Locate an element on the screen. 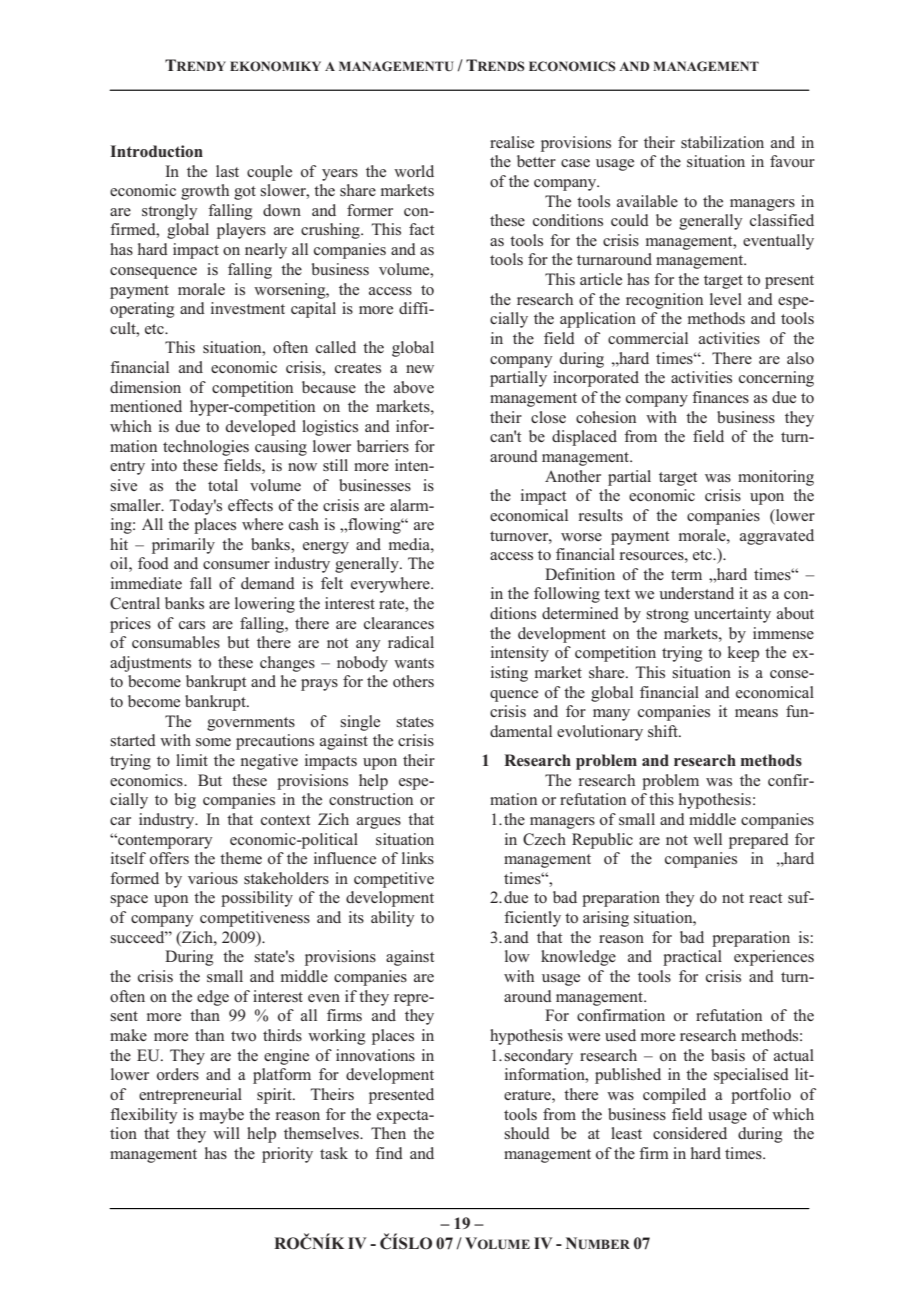 The width and height of the screenshot is (924, 1308). considered is located at coordinates (690, 1133).
